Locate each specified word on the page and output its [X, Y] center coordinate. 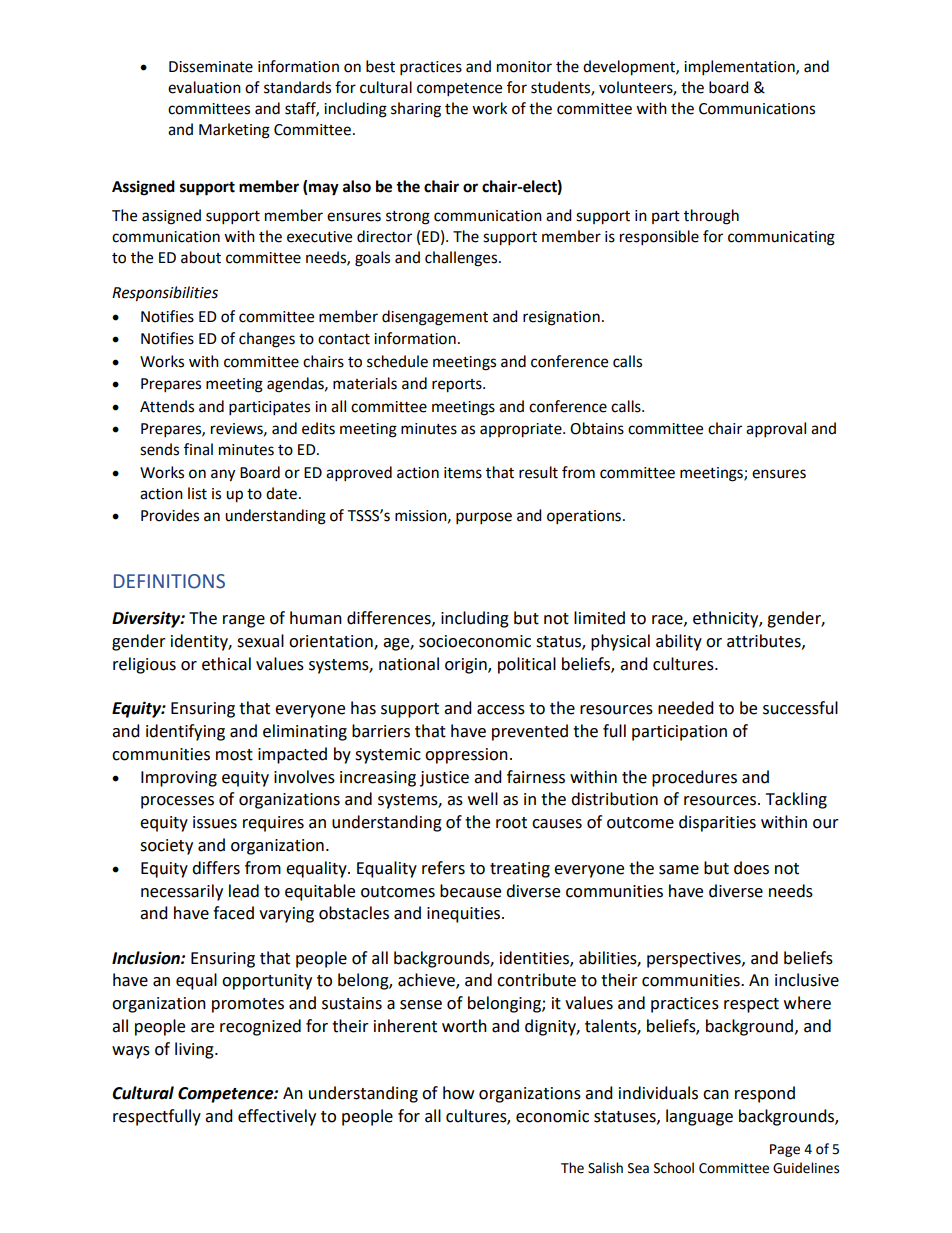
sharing [416, 110]
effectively [277, 1117]
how [458, 1093]
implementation [740, 68]
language [699, 1117]
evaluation [204, 87]
